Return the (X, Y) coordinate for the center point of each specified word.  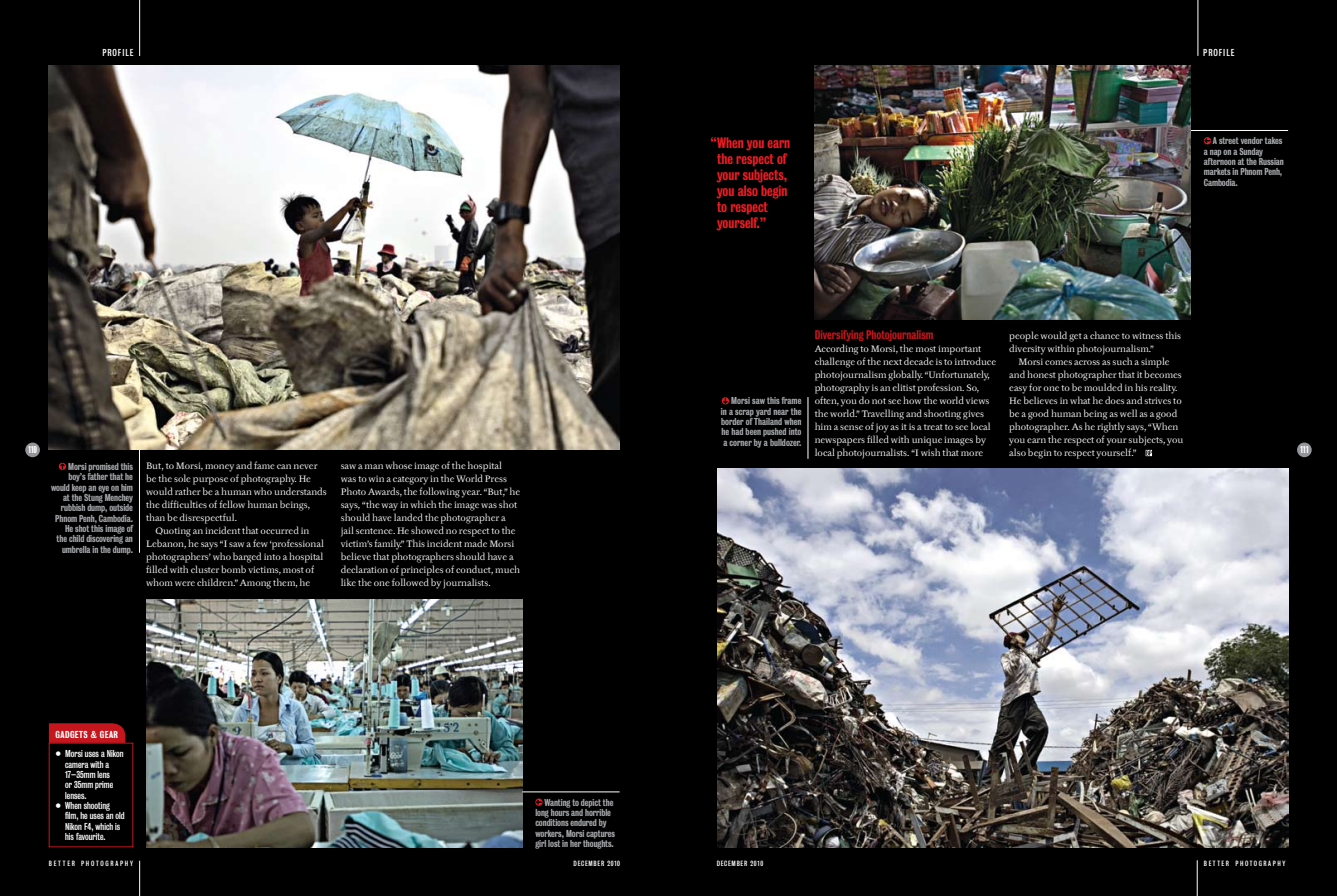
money (219, 468)
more (972, 453)
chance (1105, 335)
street (1229, 140)
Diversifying (839, 335)
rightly (1111, 427)
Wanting (556, 804)
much (507, 569)
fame (264, 465)
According (837, 349)
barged (247, 557)
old (120, 815)
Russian (1271, 160)
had (737, 431)
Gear (109, 734)
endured (583, 822)
